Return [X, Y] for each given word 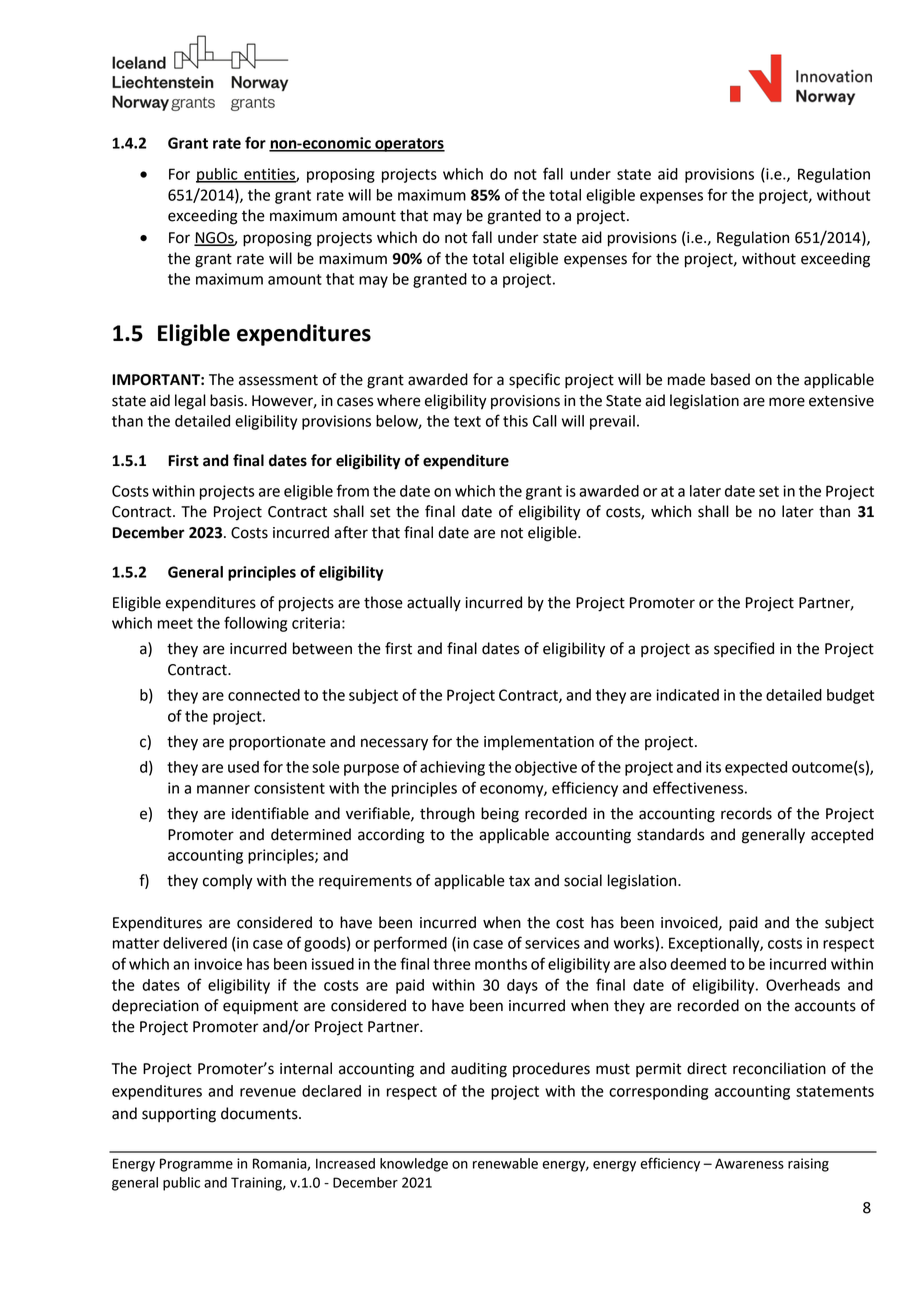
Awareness [749, 1163]
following [255, 624]
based [730, 379]
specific [534, 381]
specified [744, 649]
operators [409, 145]
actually [434, 604]
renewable [505, 1163]
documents [260, 1113]
